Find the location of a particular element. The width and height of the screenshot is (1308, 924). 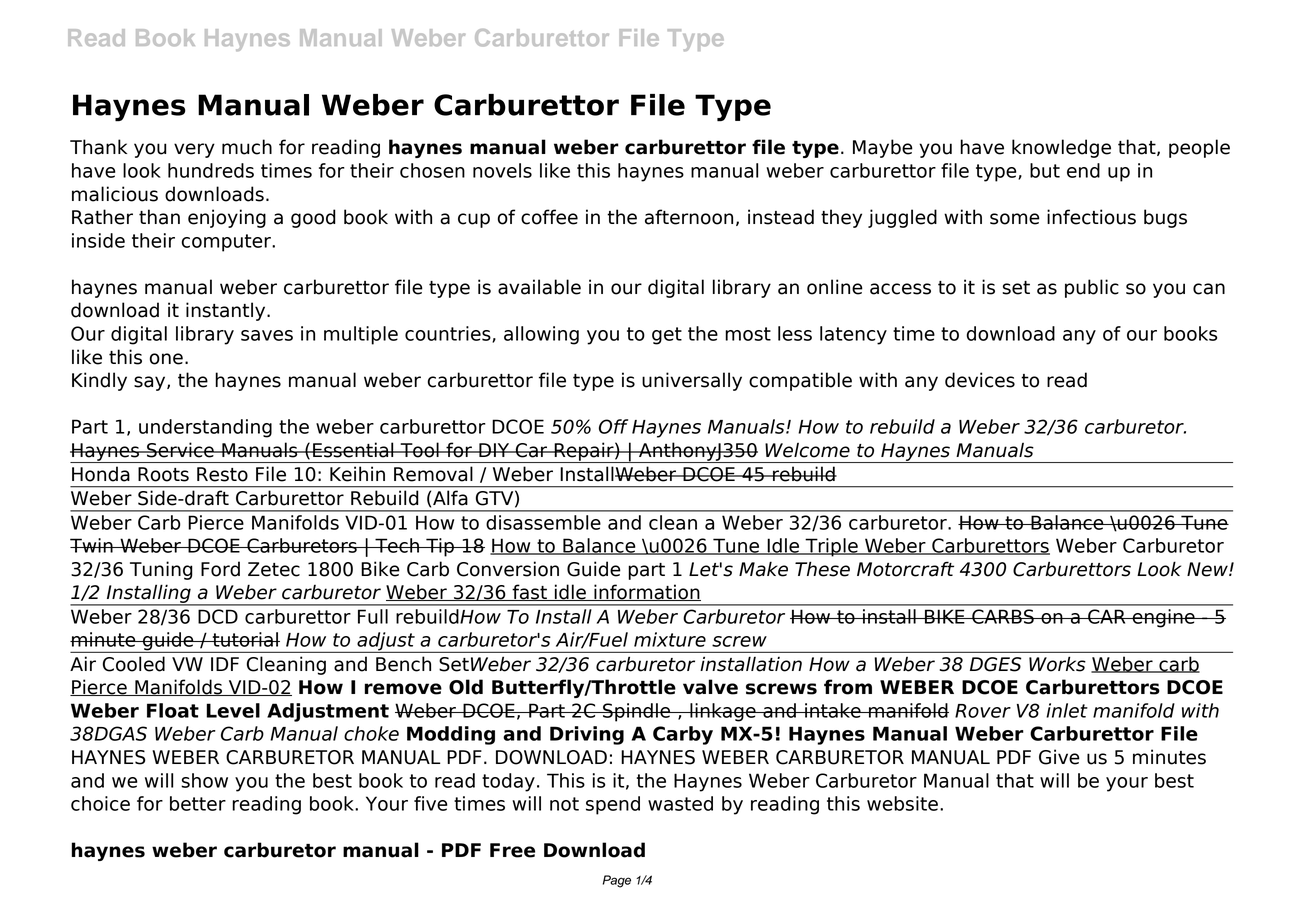

get is located at coordinates (667, 336).
